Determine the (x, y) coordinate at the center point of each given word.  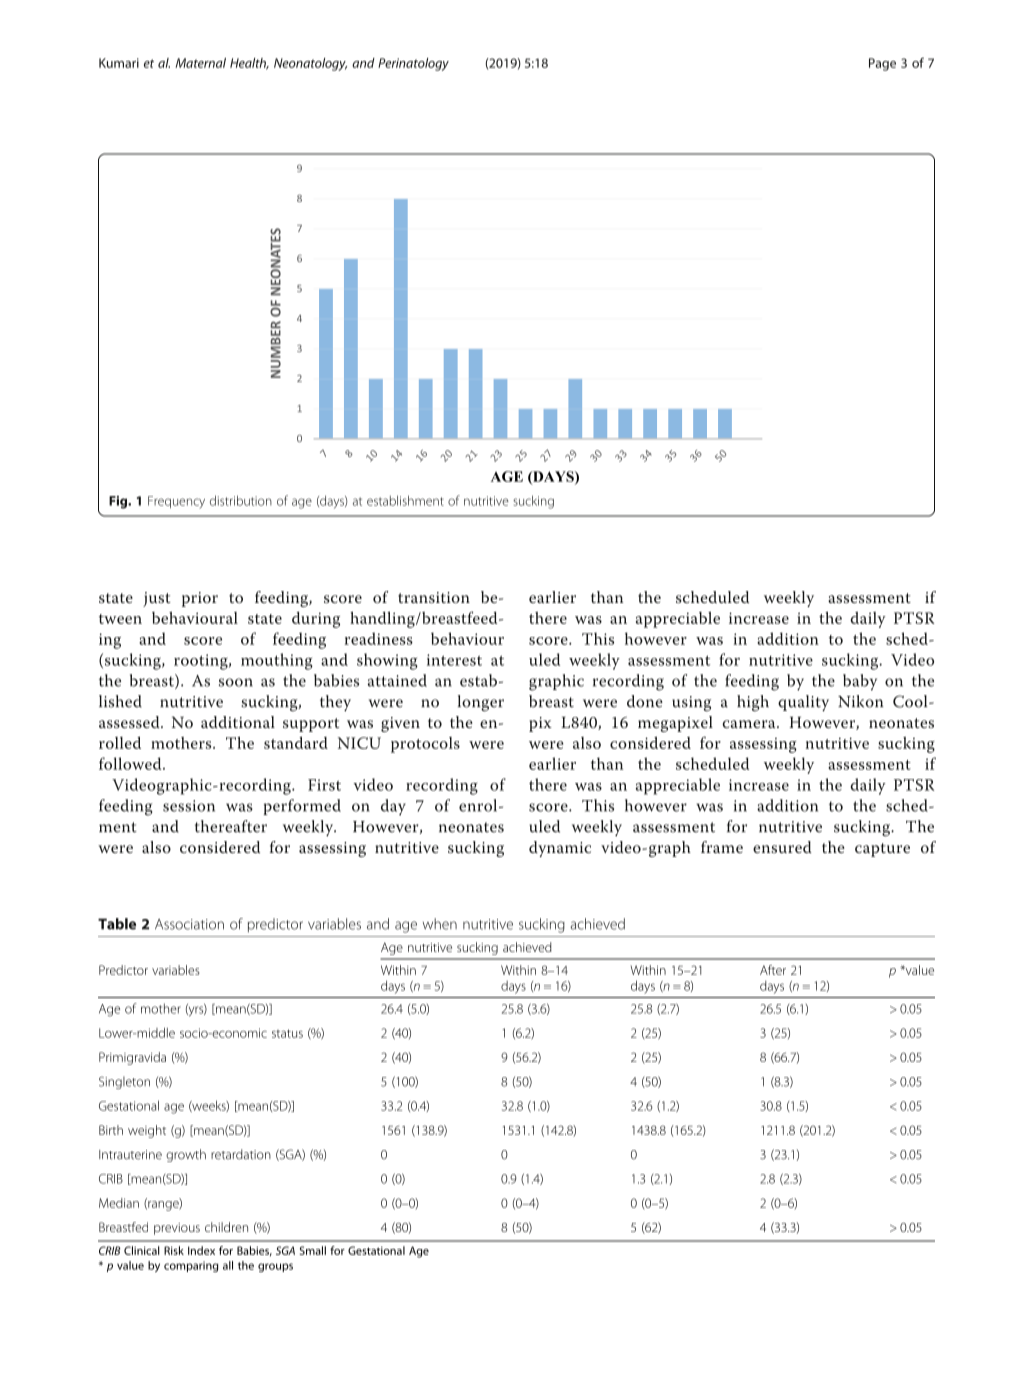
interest (454, 660)
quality (803, 703)
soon (236, 682)
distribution (241, 500)
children (226, 1227)
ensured (782, 847)
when (440, 924)
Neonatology (310, 64)
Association (189, 924)
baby (860, 682)
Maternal (200, 63)
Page (882, 64)
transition (434, 597)
